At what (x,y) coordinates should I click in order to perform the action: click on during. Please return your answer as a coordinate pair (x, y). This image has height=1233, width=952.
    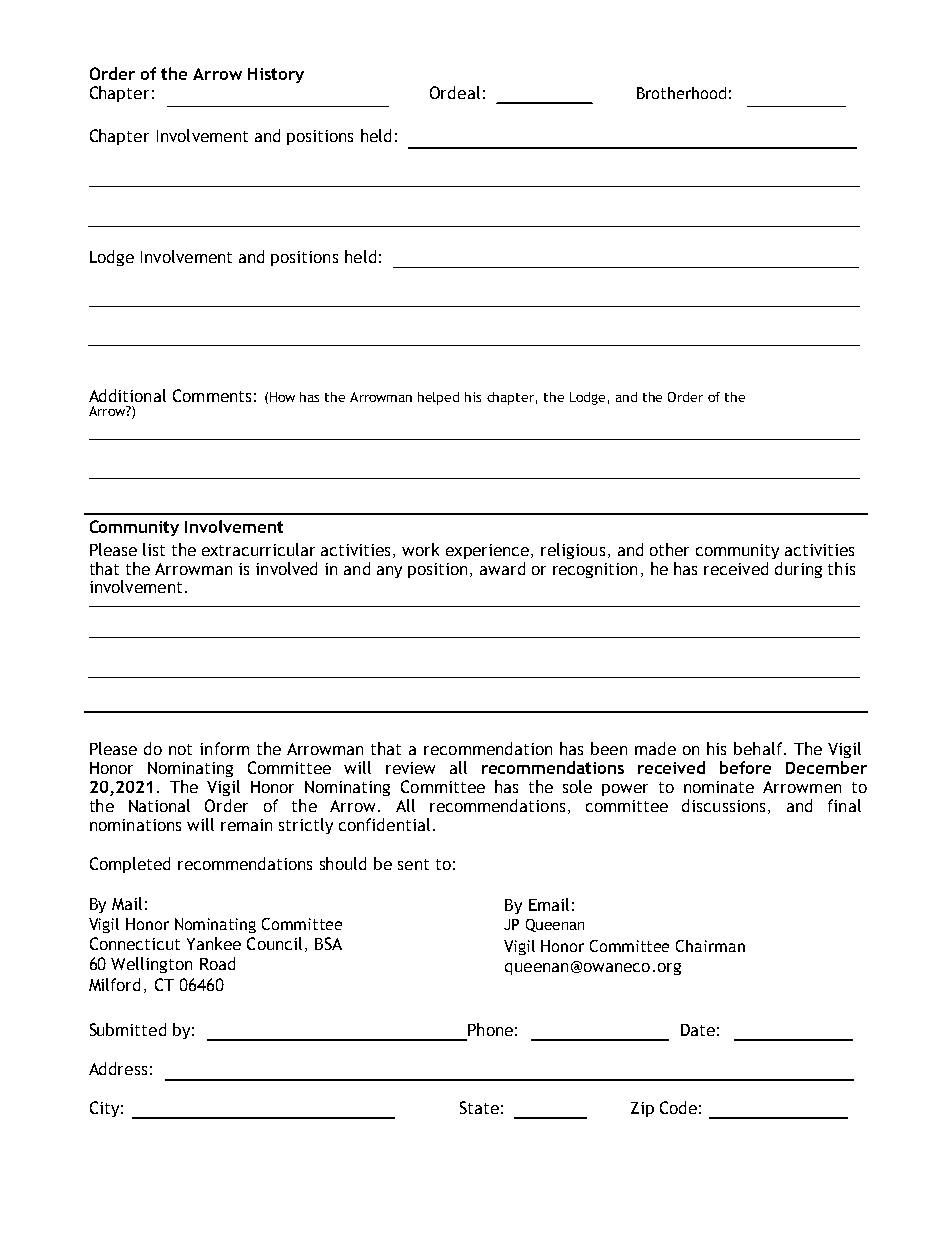
    Looking at the image, I should click on (798, 570).
